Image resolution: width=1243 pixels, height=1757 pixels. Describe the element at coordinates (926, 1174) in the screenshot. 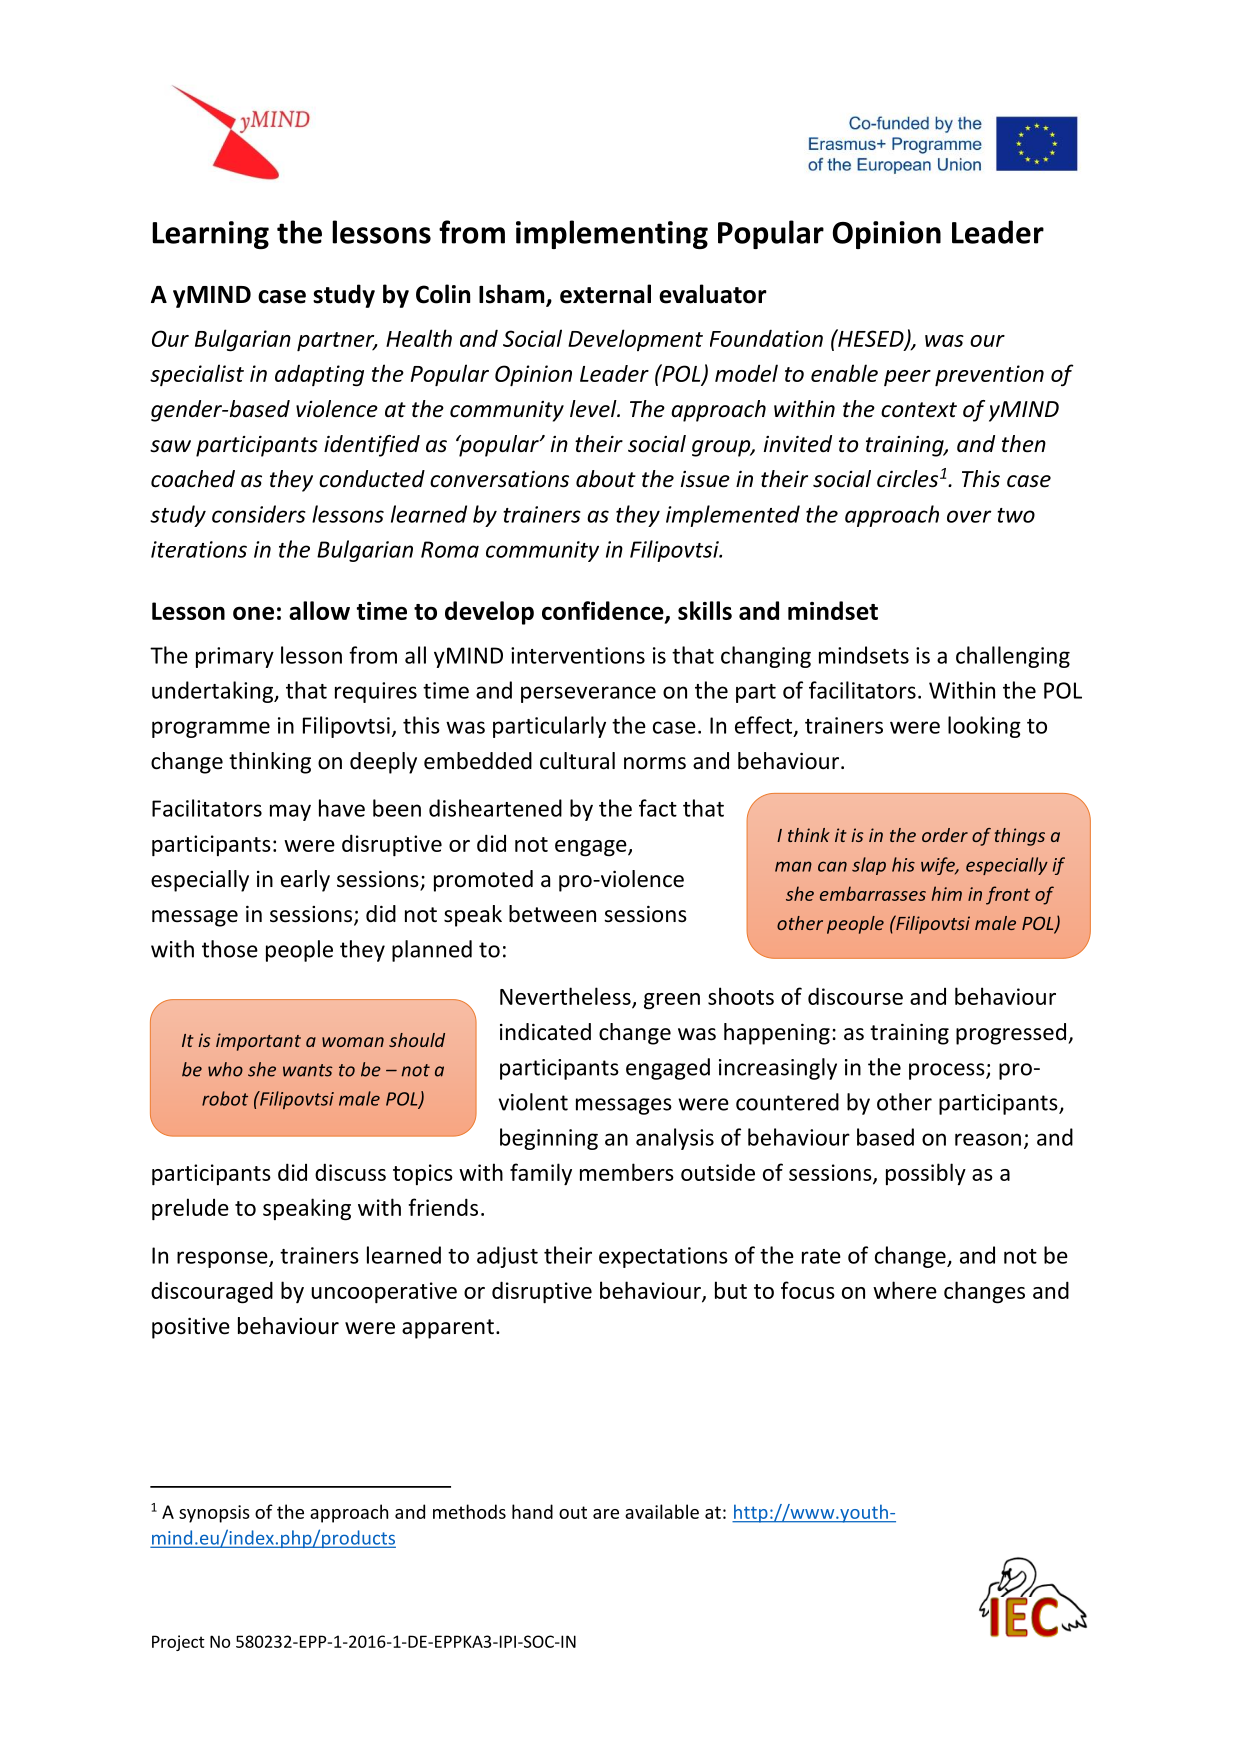

I see `possibly` at that location.
